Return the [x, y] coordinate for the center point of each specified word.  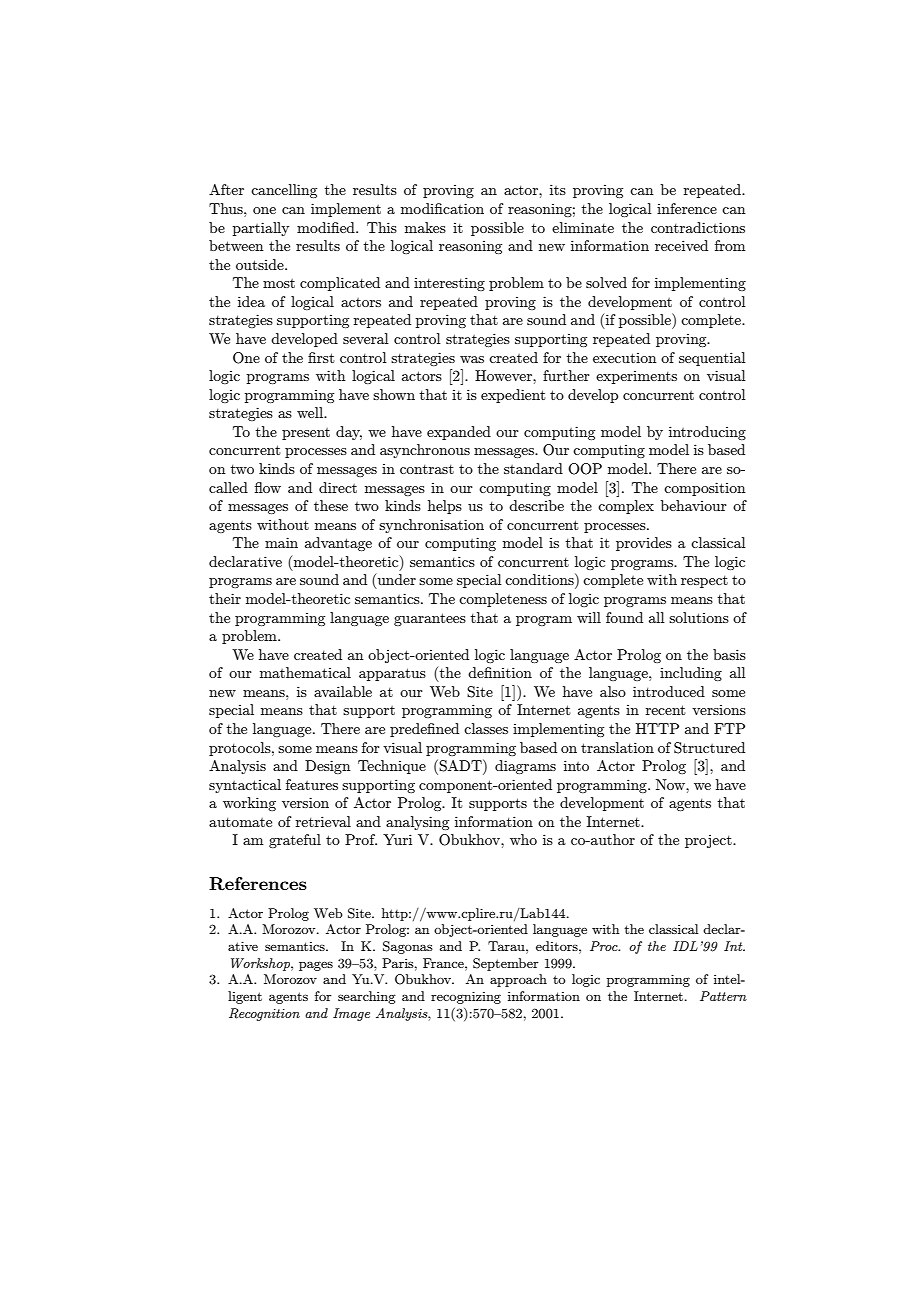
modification [442, 208]
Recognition [264, 1014]
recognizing [466, 997]
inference [687, 208]
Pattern [723, 996]
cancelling [284, 191]
